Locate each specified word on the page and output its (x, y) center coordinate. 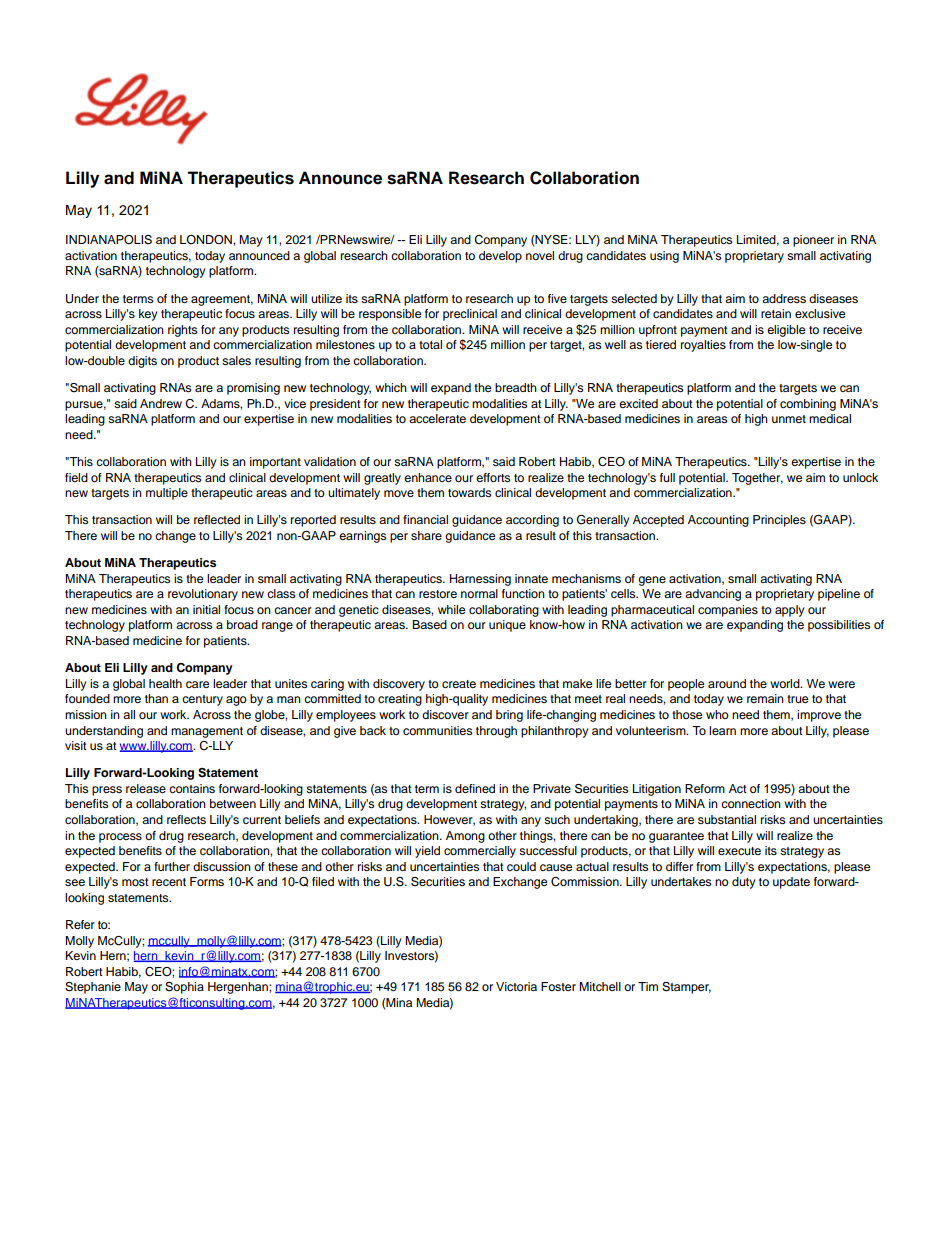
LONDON (207, 240)
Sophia (184, 988)
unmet (789, 419)
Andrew (161, 403)
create (459, 684)
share (426, 535)
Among (465, 837)
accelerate (437, 418)
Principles (779, 521)
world (786, 683)
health (165, 683)
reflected (217, 519)
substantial (727, 819)
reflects (186, 819)
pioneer (813, 241)
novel (540, 255)
